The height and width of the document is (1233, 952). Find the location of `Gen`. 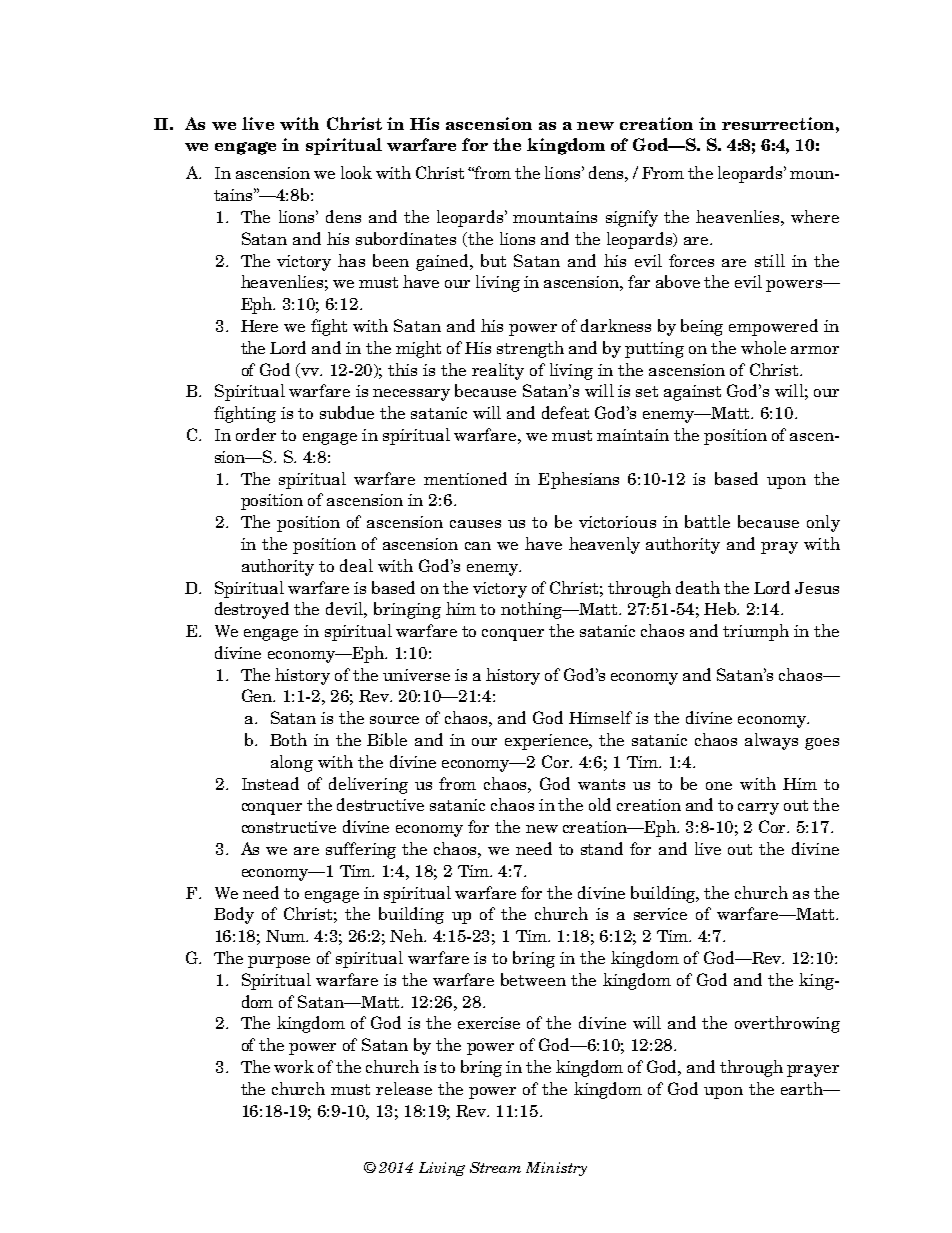

Gen is located at coordinates (258, 695).
